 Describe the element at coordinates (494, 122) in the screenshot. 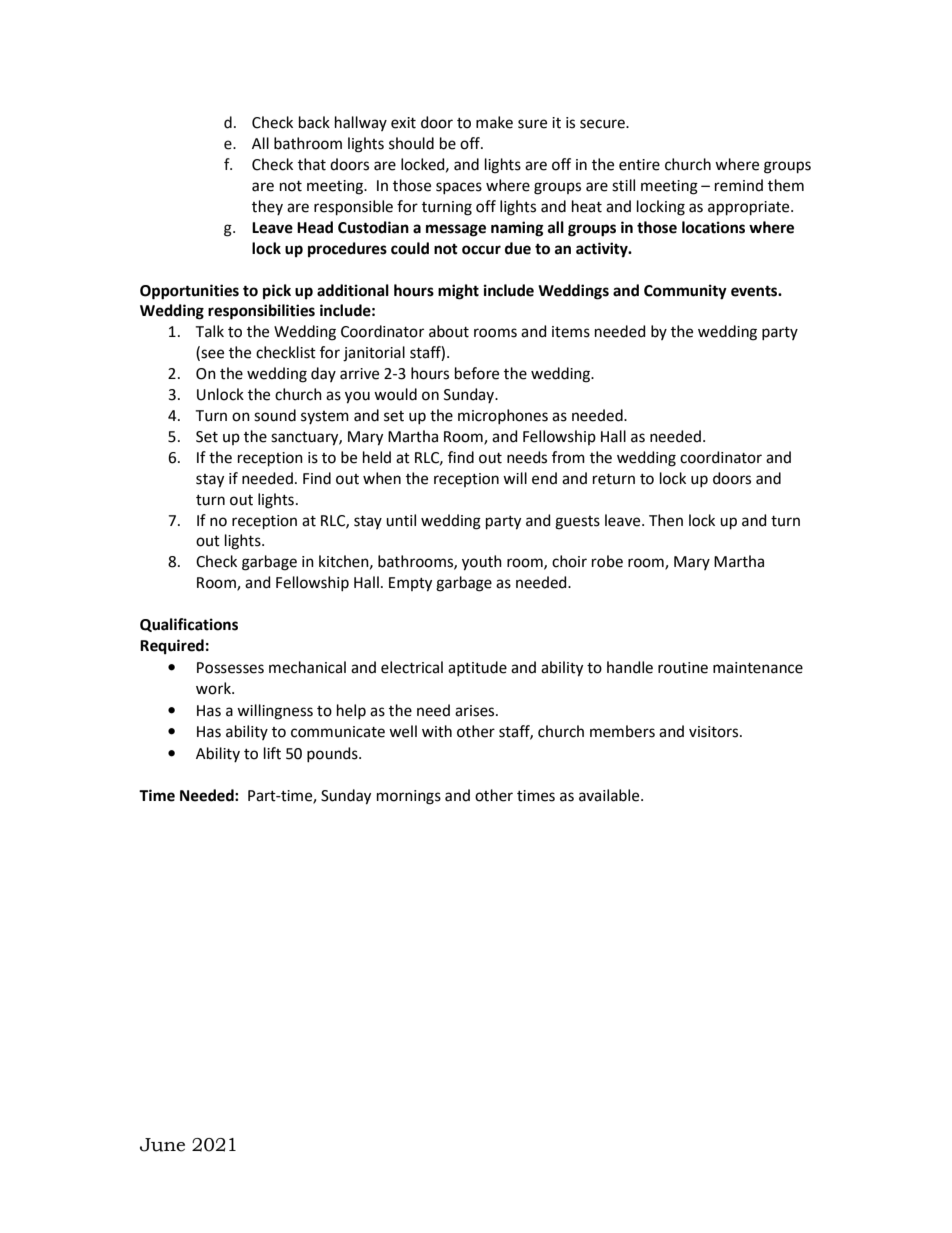

I see `make` at that location.
